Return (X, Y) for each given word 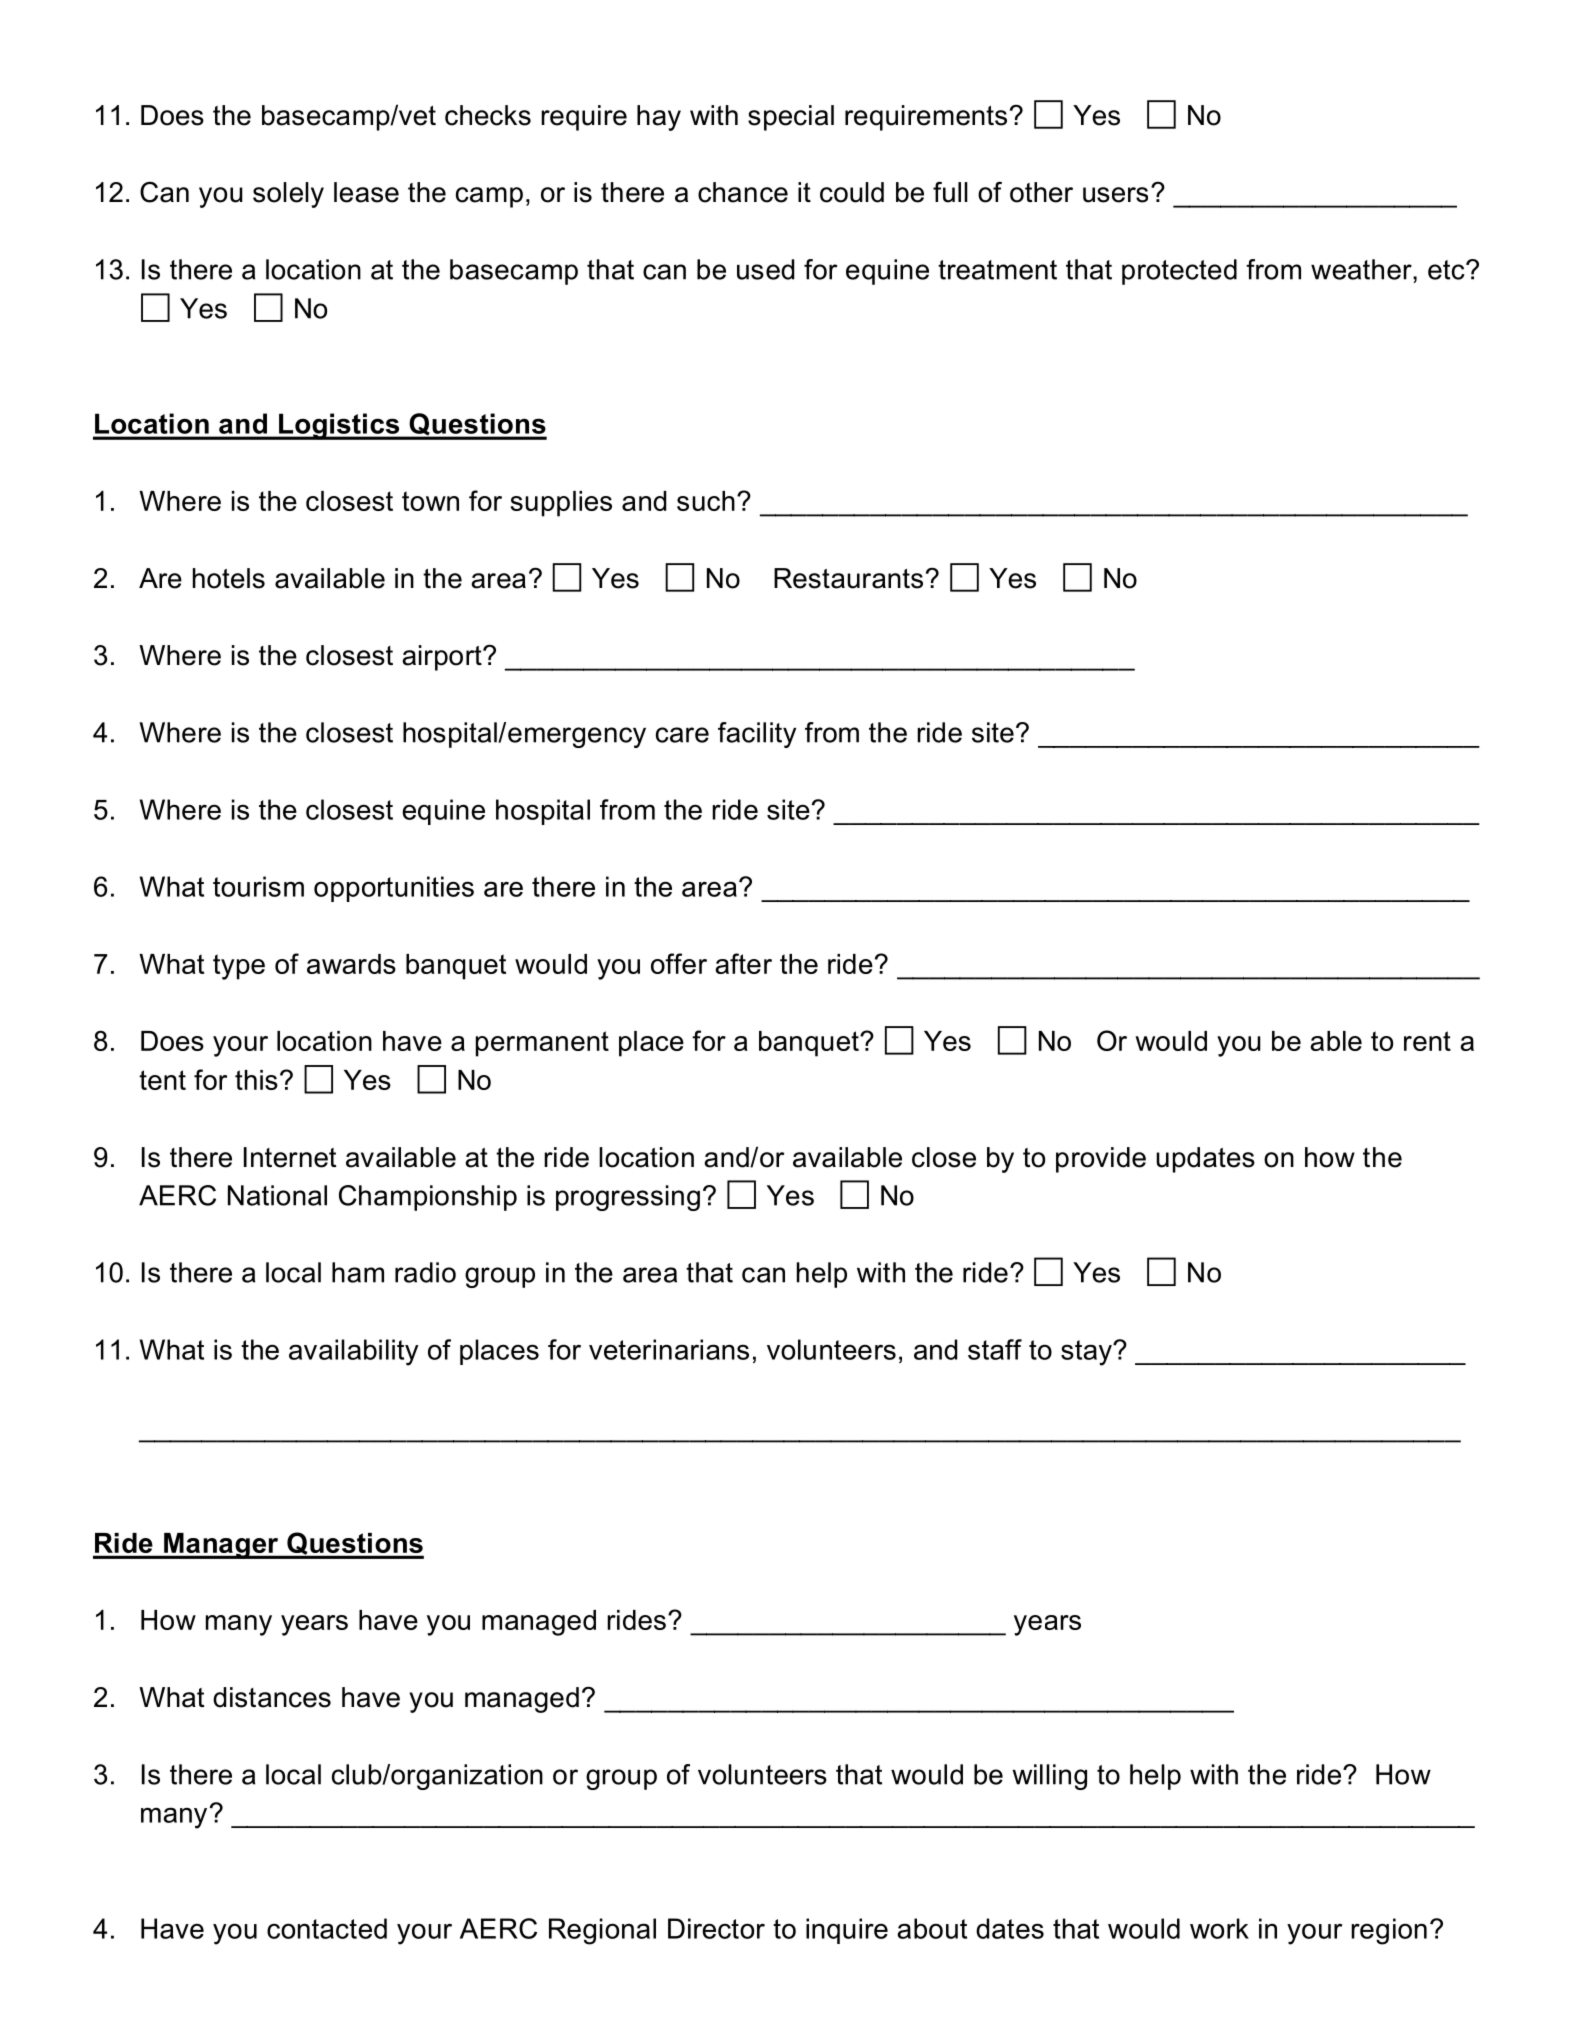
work (1219, 1928)
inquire (847, 1931)
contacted (327, 1928)
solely (288, 195)
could (852, 192)
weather (1362, 269)
